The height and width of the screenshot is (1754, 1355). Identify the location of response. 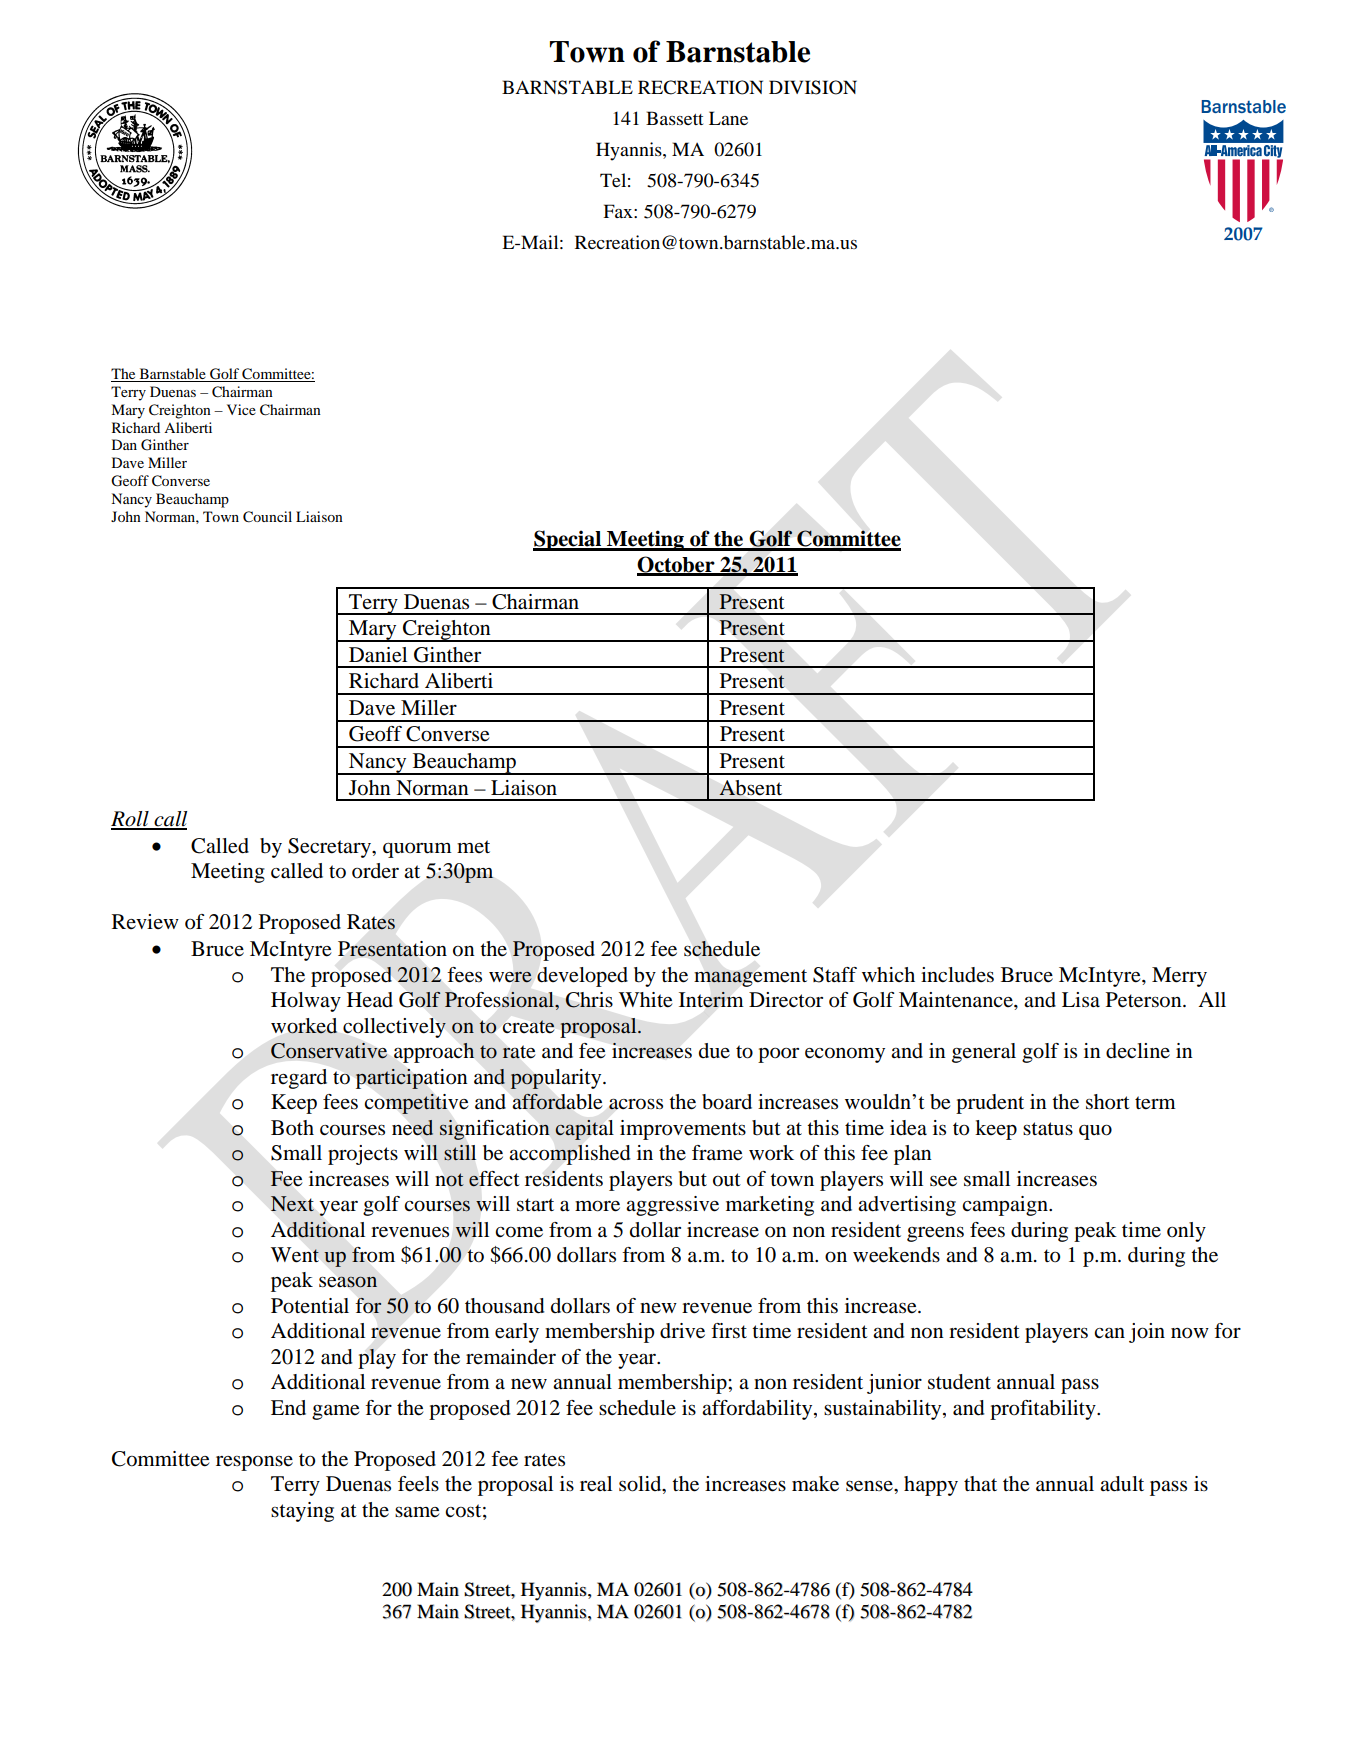
(254, 1463).
